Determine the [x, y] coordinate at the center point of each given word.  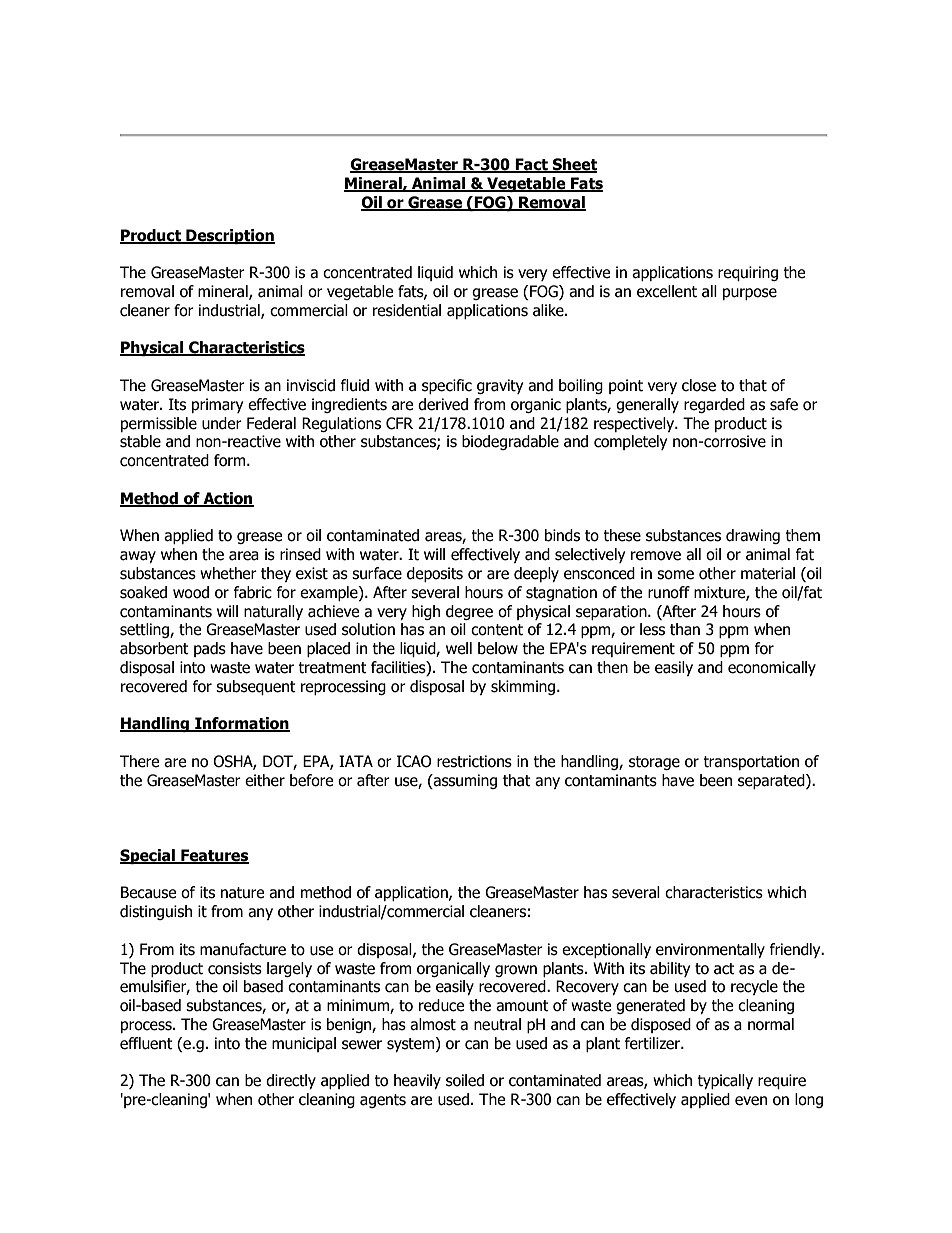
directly [291, 1081]
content [497, 630]
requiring [748, 273]
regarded [714, 405]
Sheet [573, 165]
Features [214, 856]
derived [443, 404]
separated [772, 781]
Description [229, 236]
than [685, 629]
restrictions [474, 761]
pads [210, 649]
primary [217, 405]
